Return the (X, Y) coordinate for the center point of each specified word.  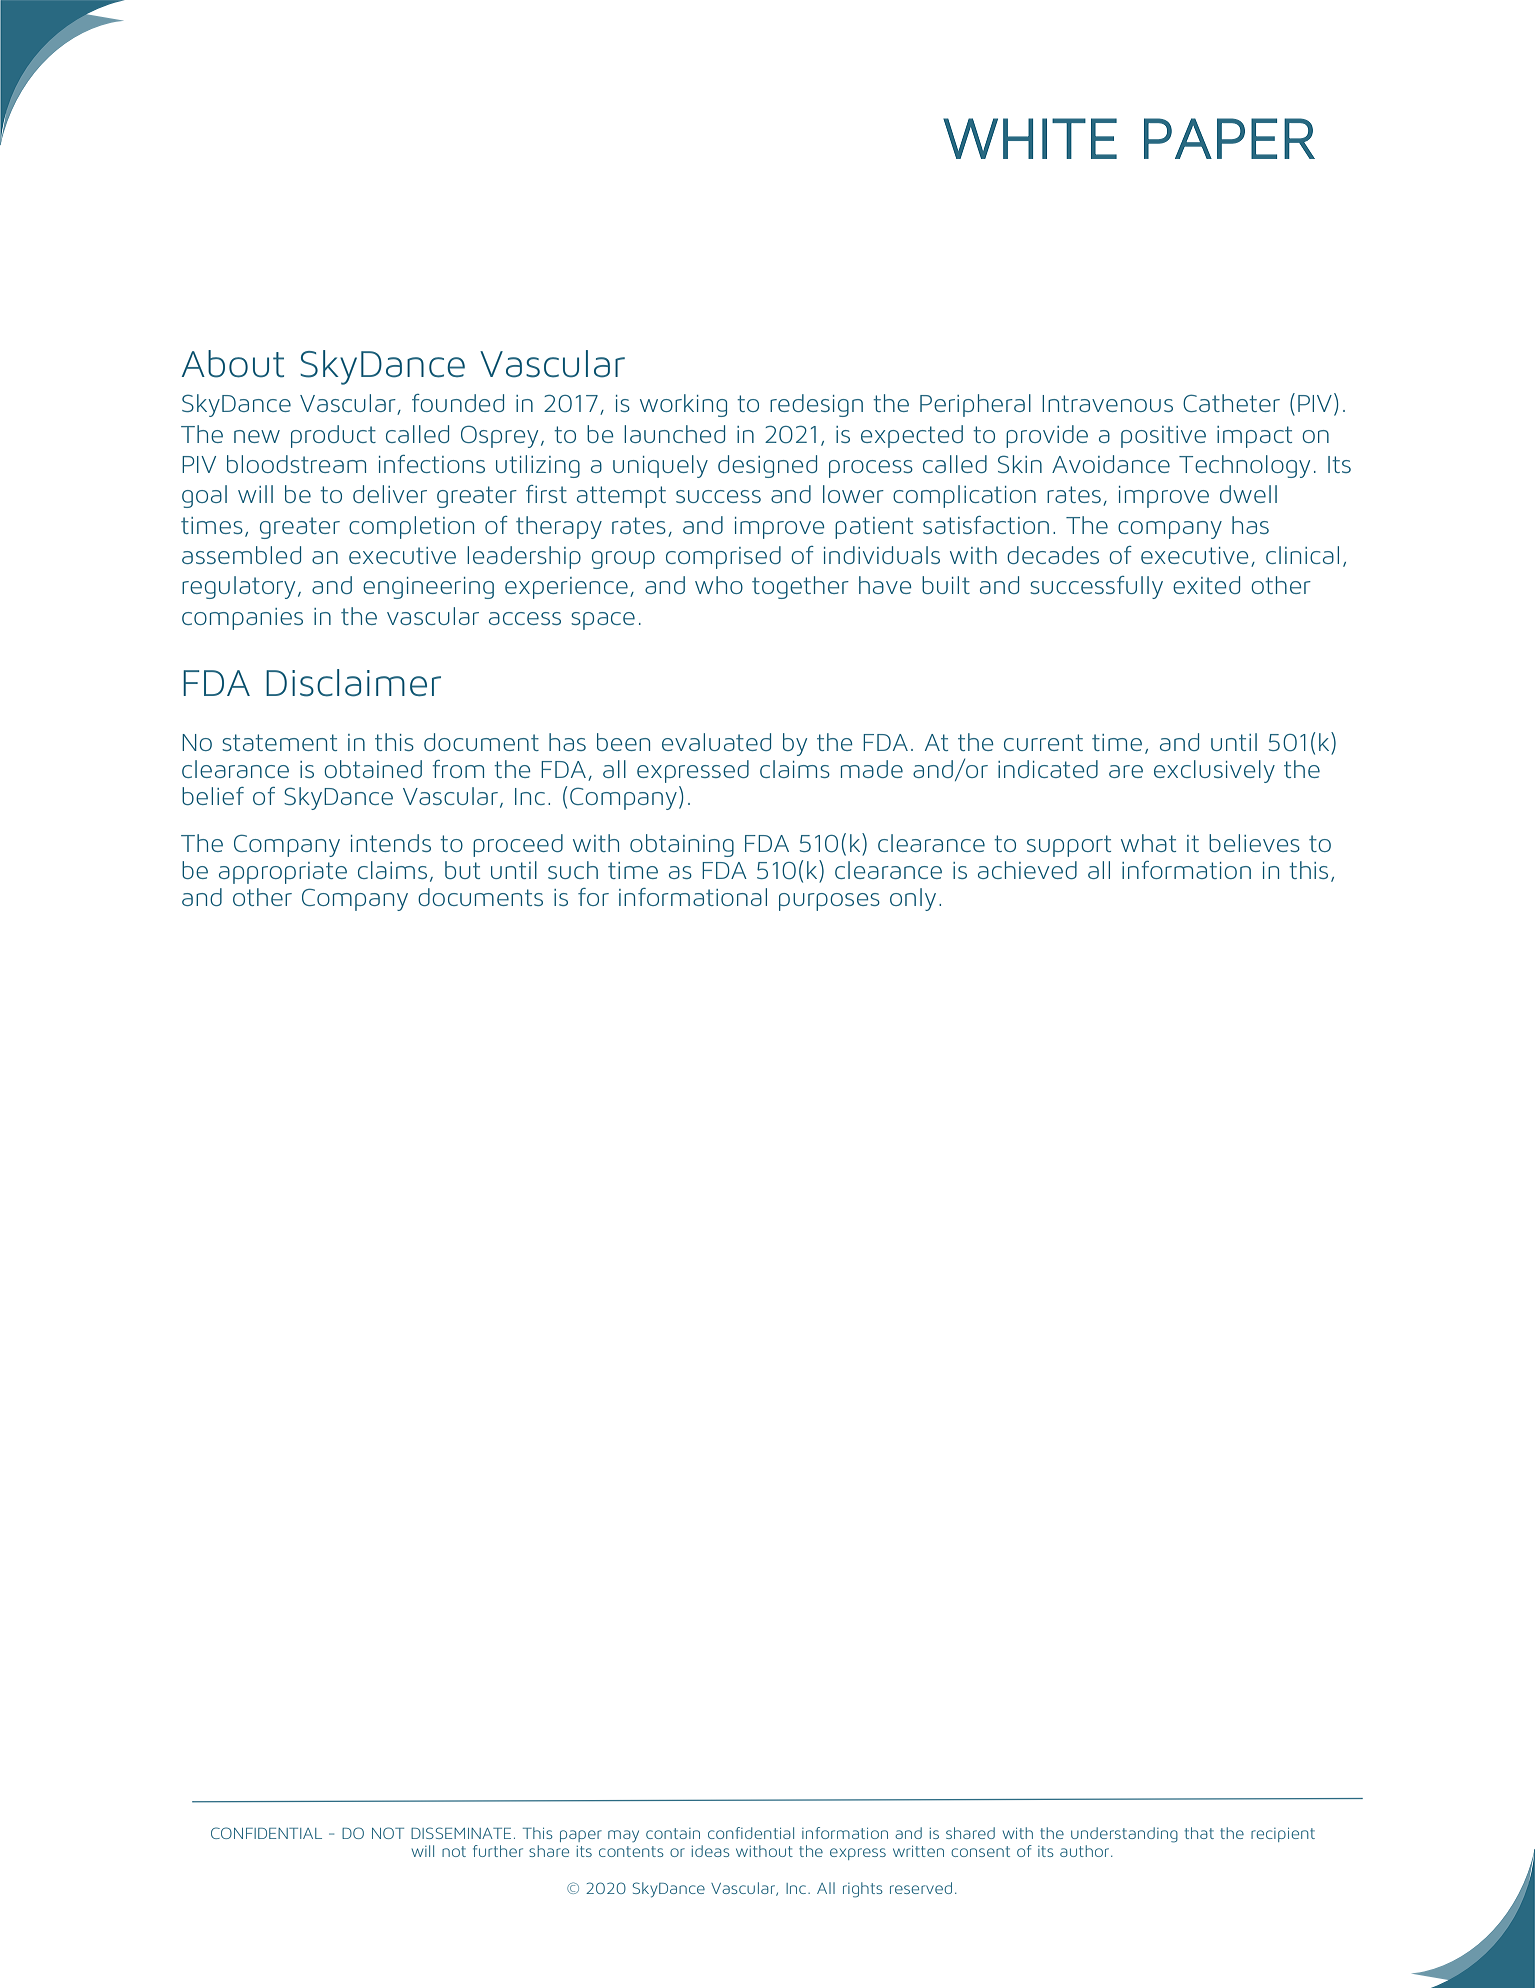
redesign (816, 405)
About (233, 364)
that (1199, 1833)
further (498, 1851)
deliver (390, 494)
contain (673, 1833)
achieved (1027, 870)
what (1148, 843)
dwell (1248, 494)
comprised (723, 557)
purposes (829, 902)
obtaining (682, 845)
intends (391, 843)
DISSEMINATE (461, 1833)
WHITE (1030, 138)
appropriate (283, 873)
